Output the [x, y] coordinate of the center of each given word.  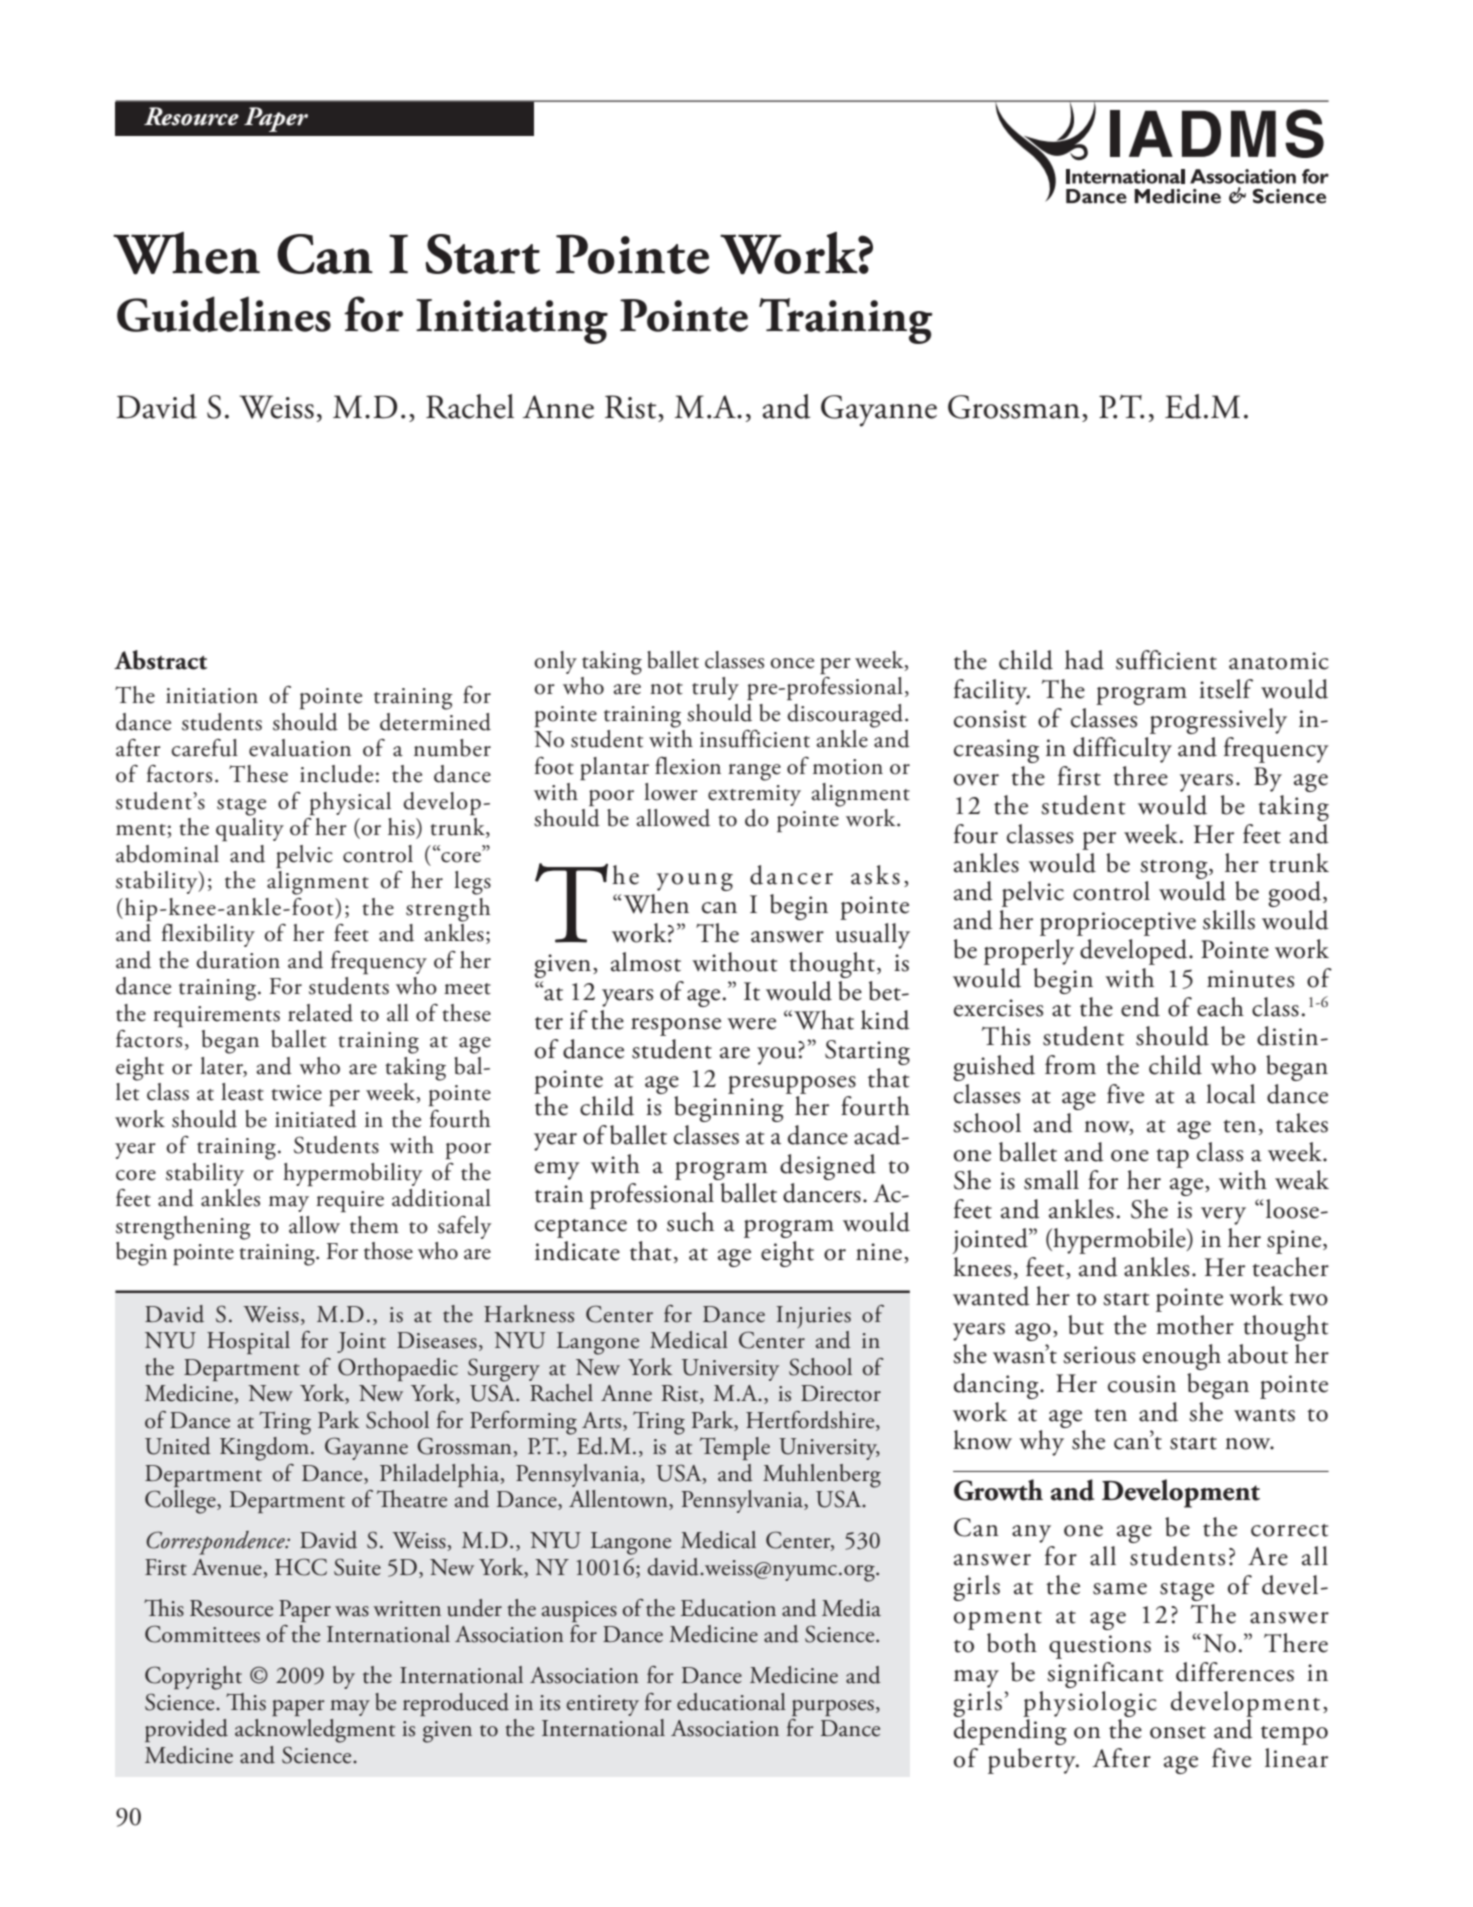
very [1223, 1216]
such [690, 1222]
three [1140, 776]
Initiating [512, 321]
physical [350, 803]
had [1084, 660]
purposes [833, 1708]
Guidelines [224, 314]
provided [186, 1730]
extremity [754, 795]
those [388, 1251]
